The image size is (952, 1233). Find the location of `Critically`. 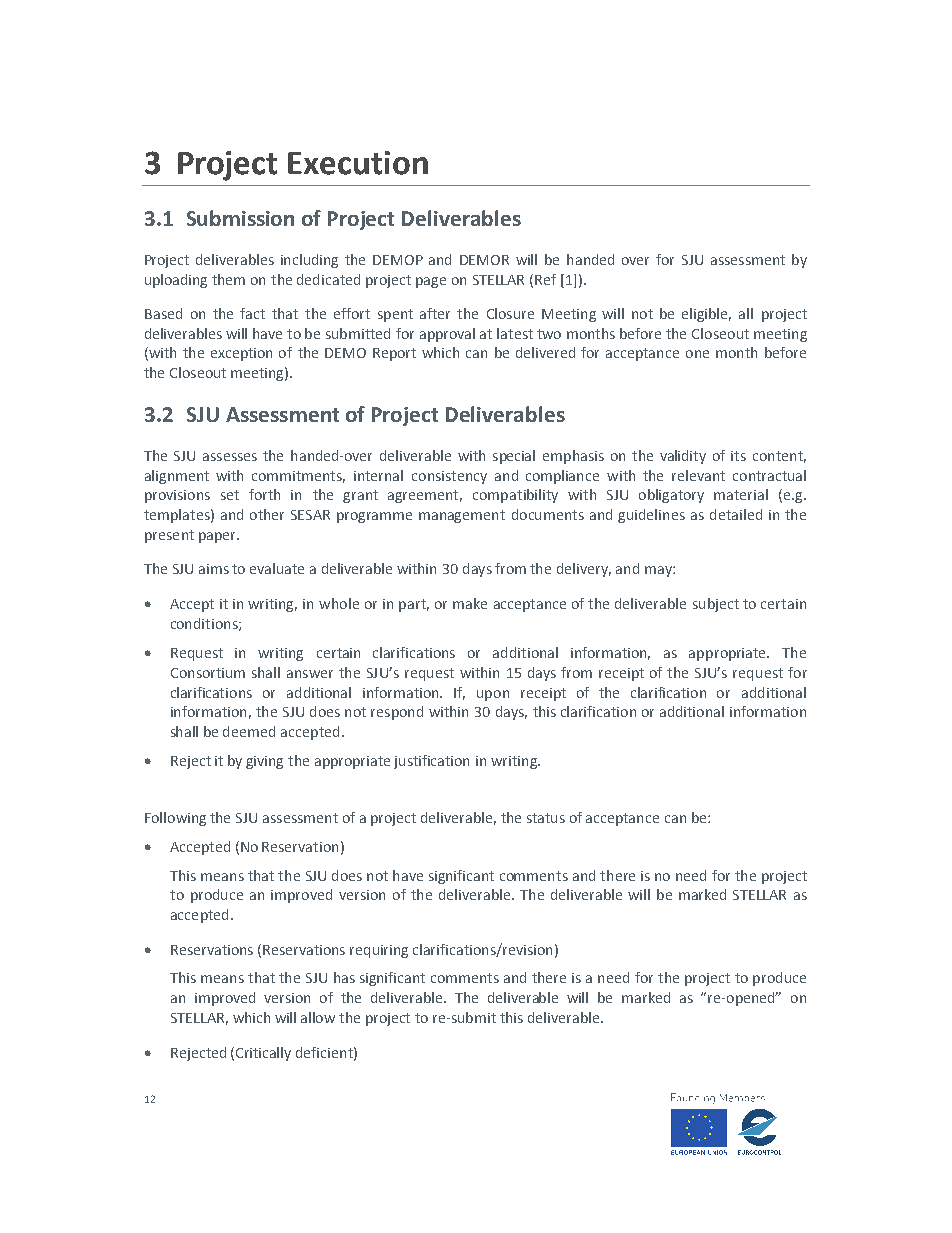

Critically is located at coordinates (263, 1054).
